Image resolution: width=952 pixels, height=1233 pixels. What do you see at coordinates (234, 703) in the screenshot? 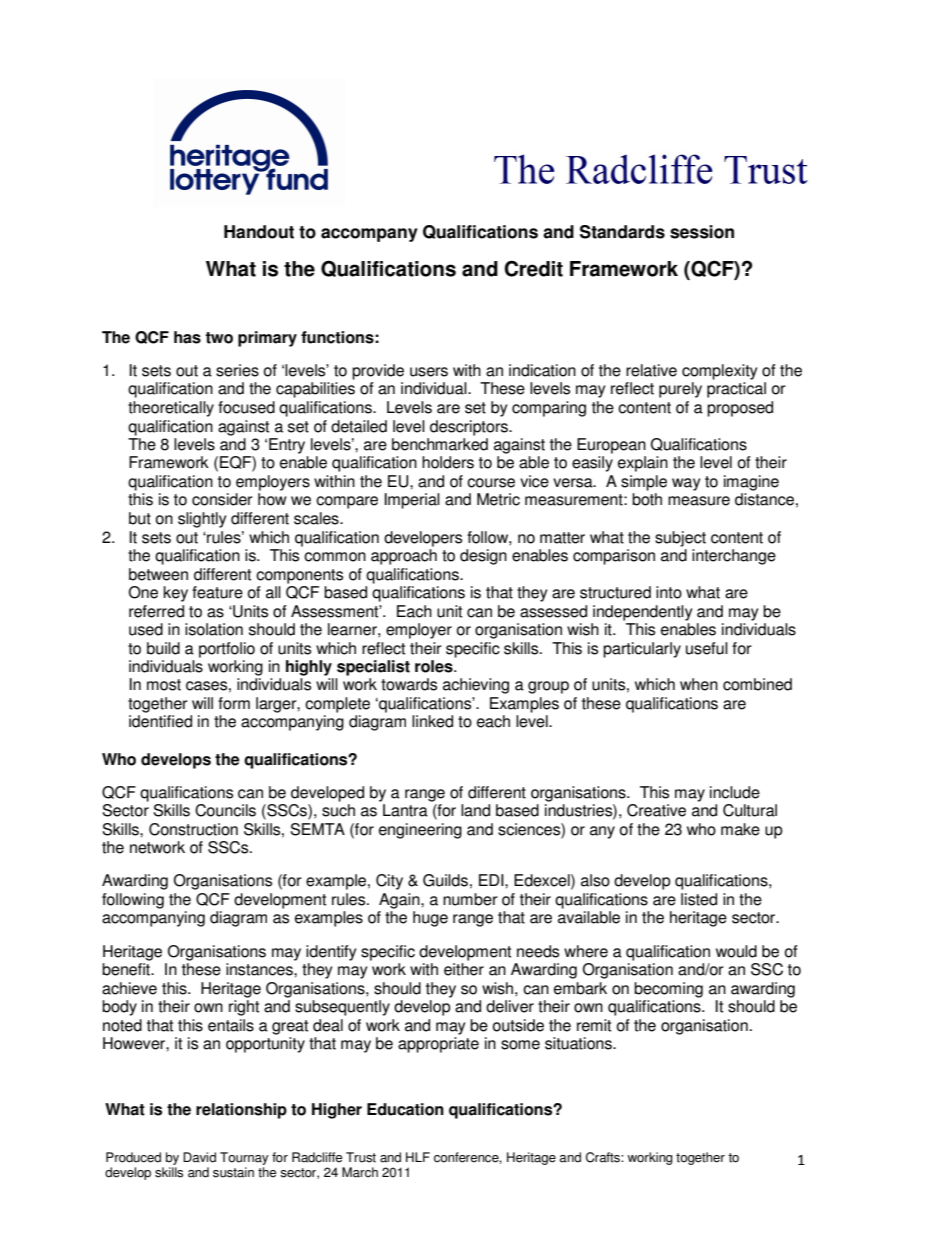
I see `form` at bounding box center [234, 703].
